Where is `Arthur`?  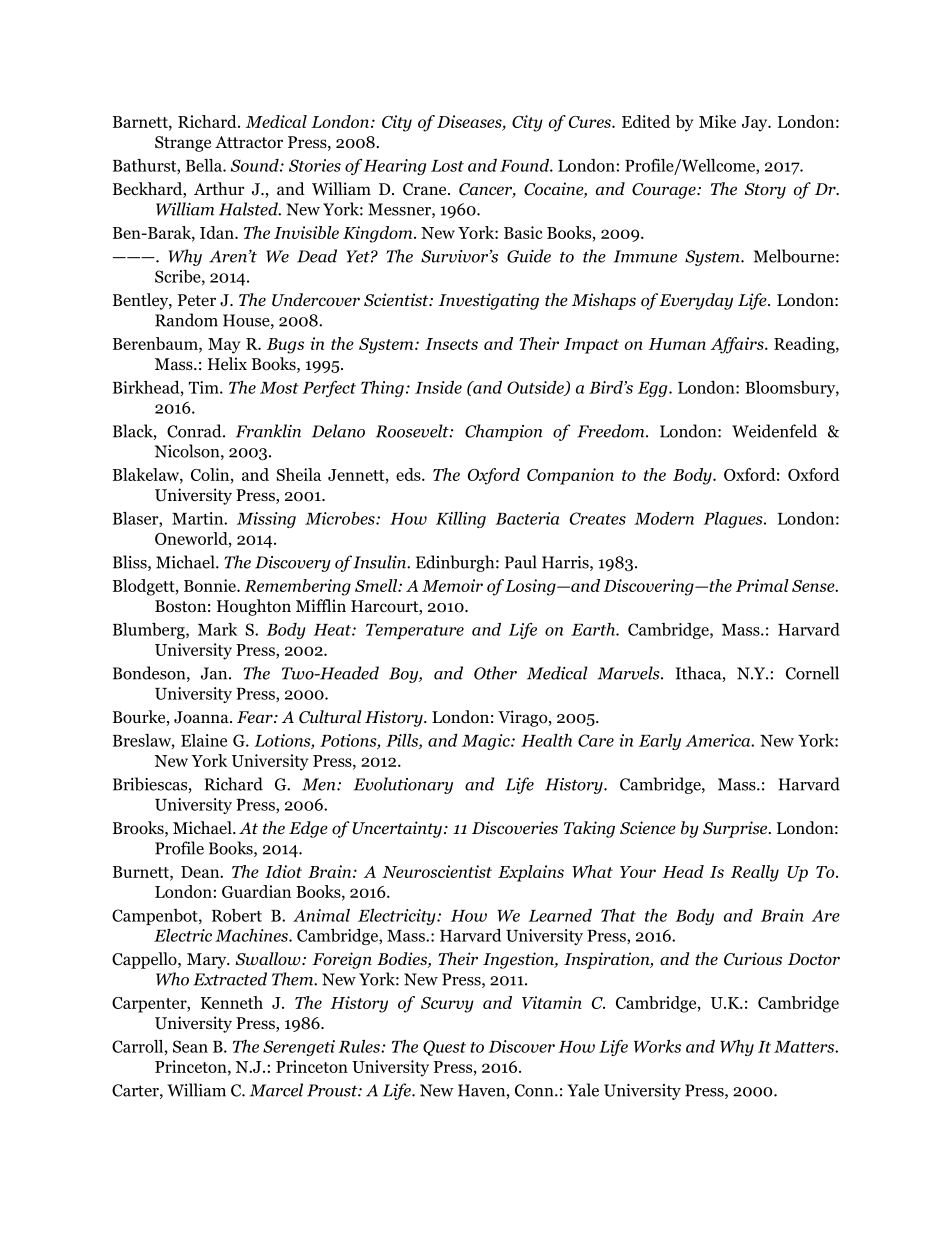
Arthur is located at coordinates (219, 188).
